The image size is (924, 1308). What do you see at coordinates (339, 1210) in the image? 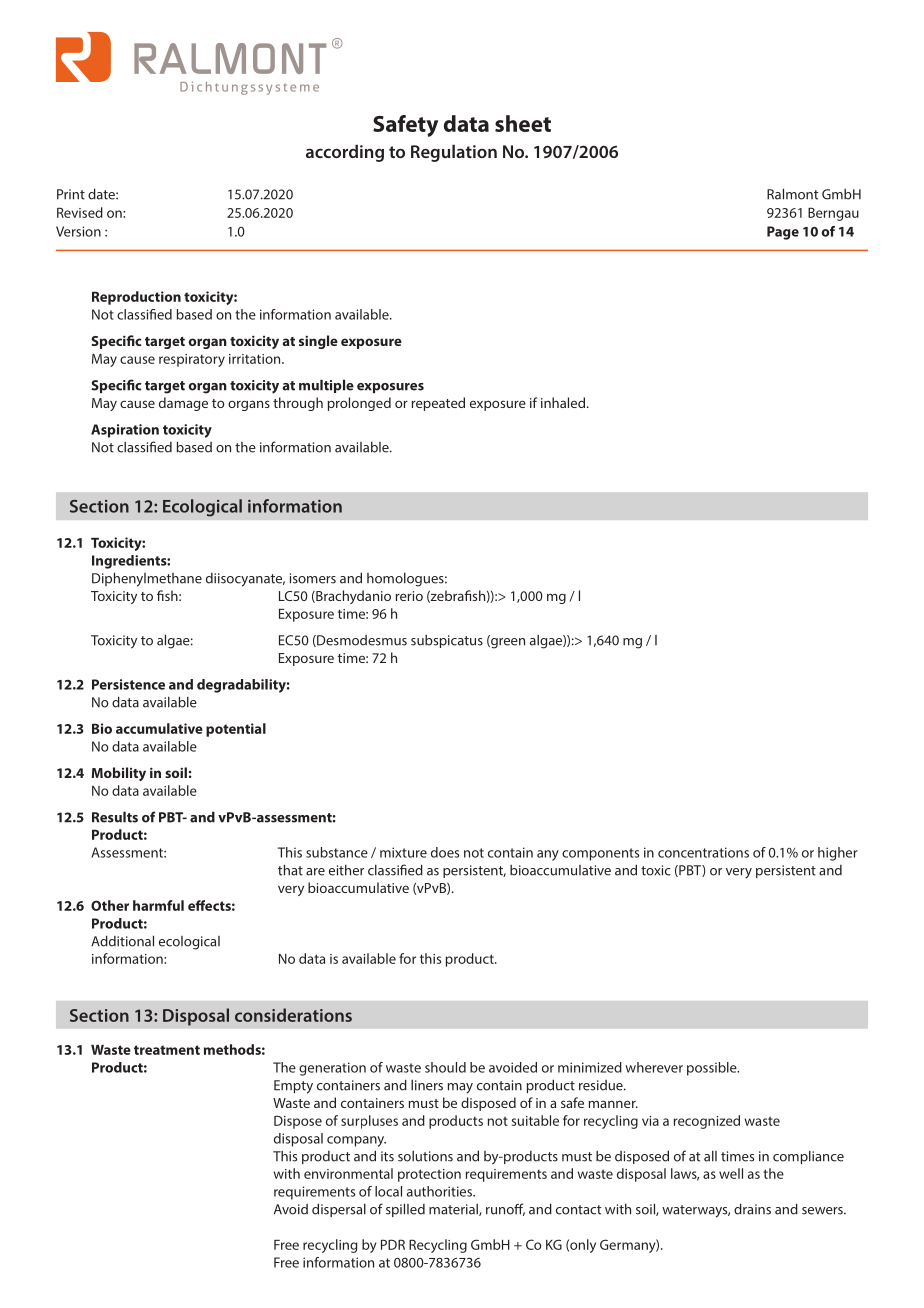
I see `dispersal` at bounding box center [339, 1210].
